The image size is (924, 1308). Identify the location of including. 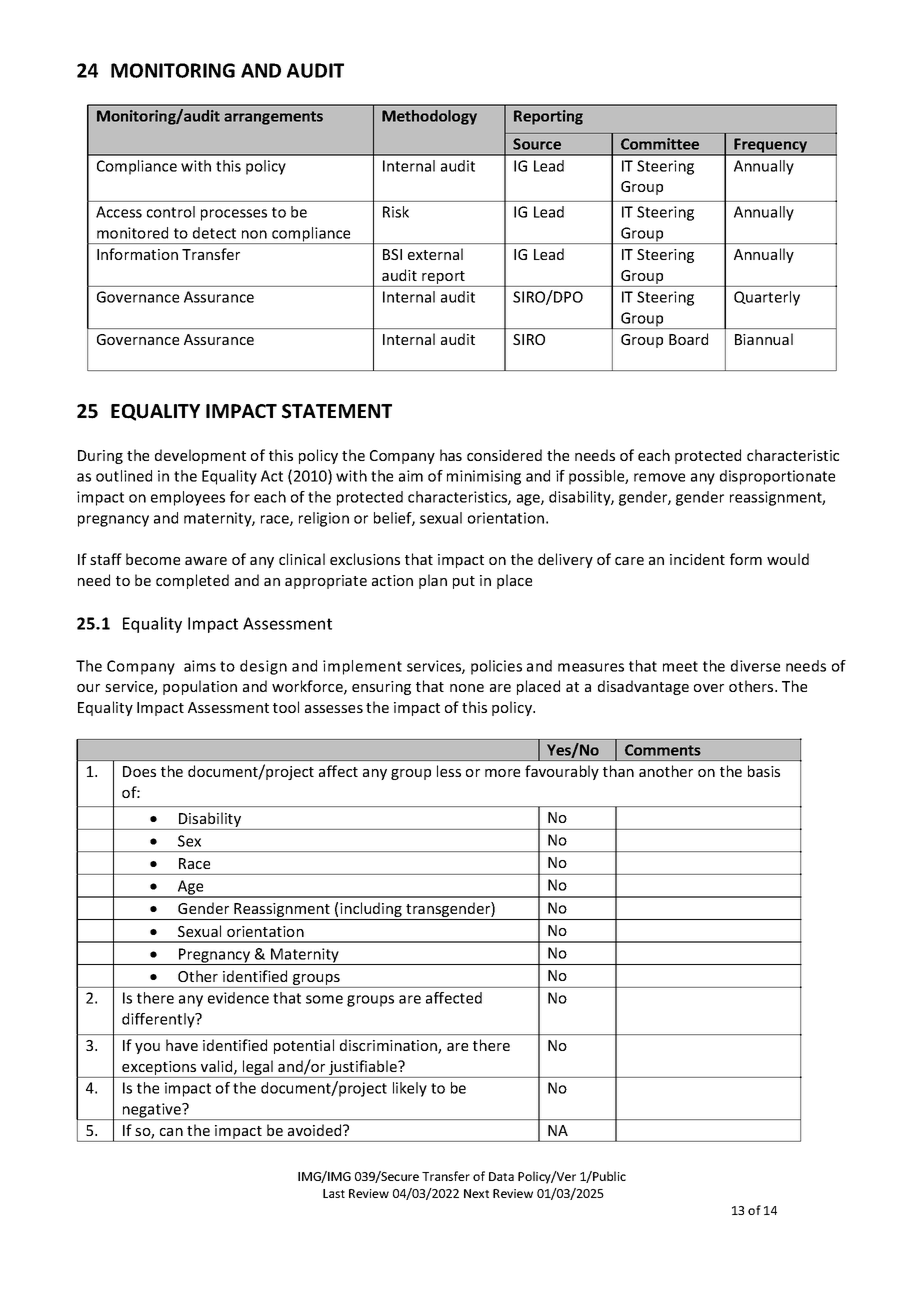
(371, 911).
